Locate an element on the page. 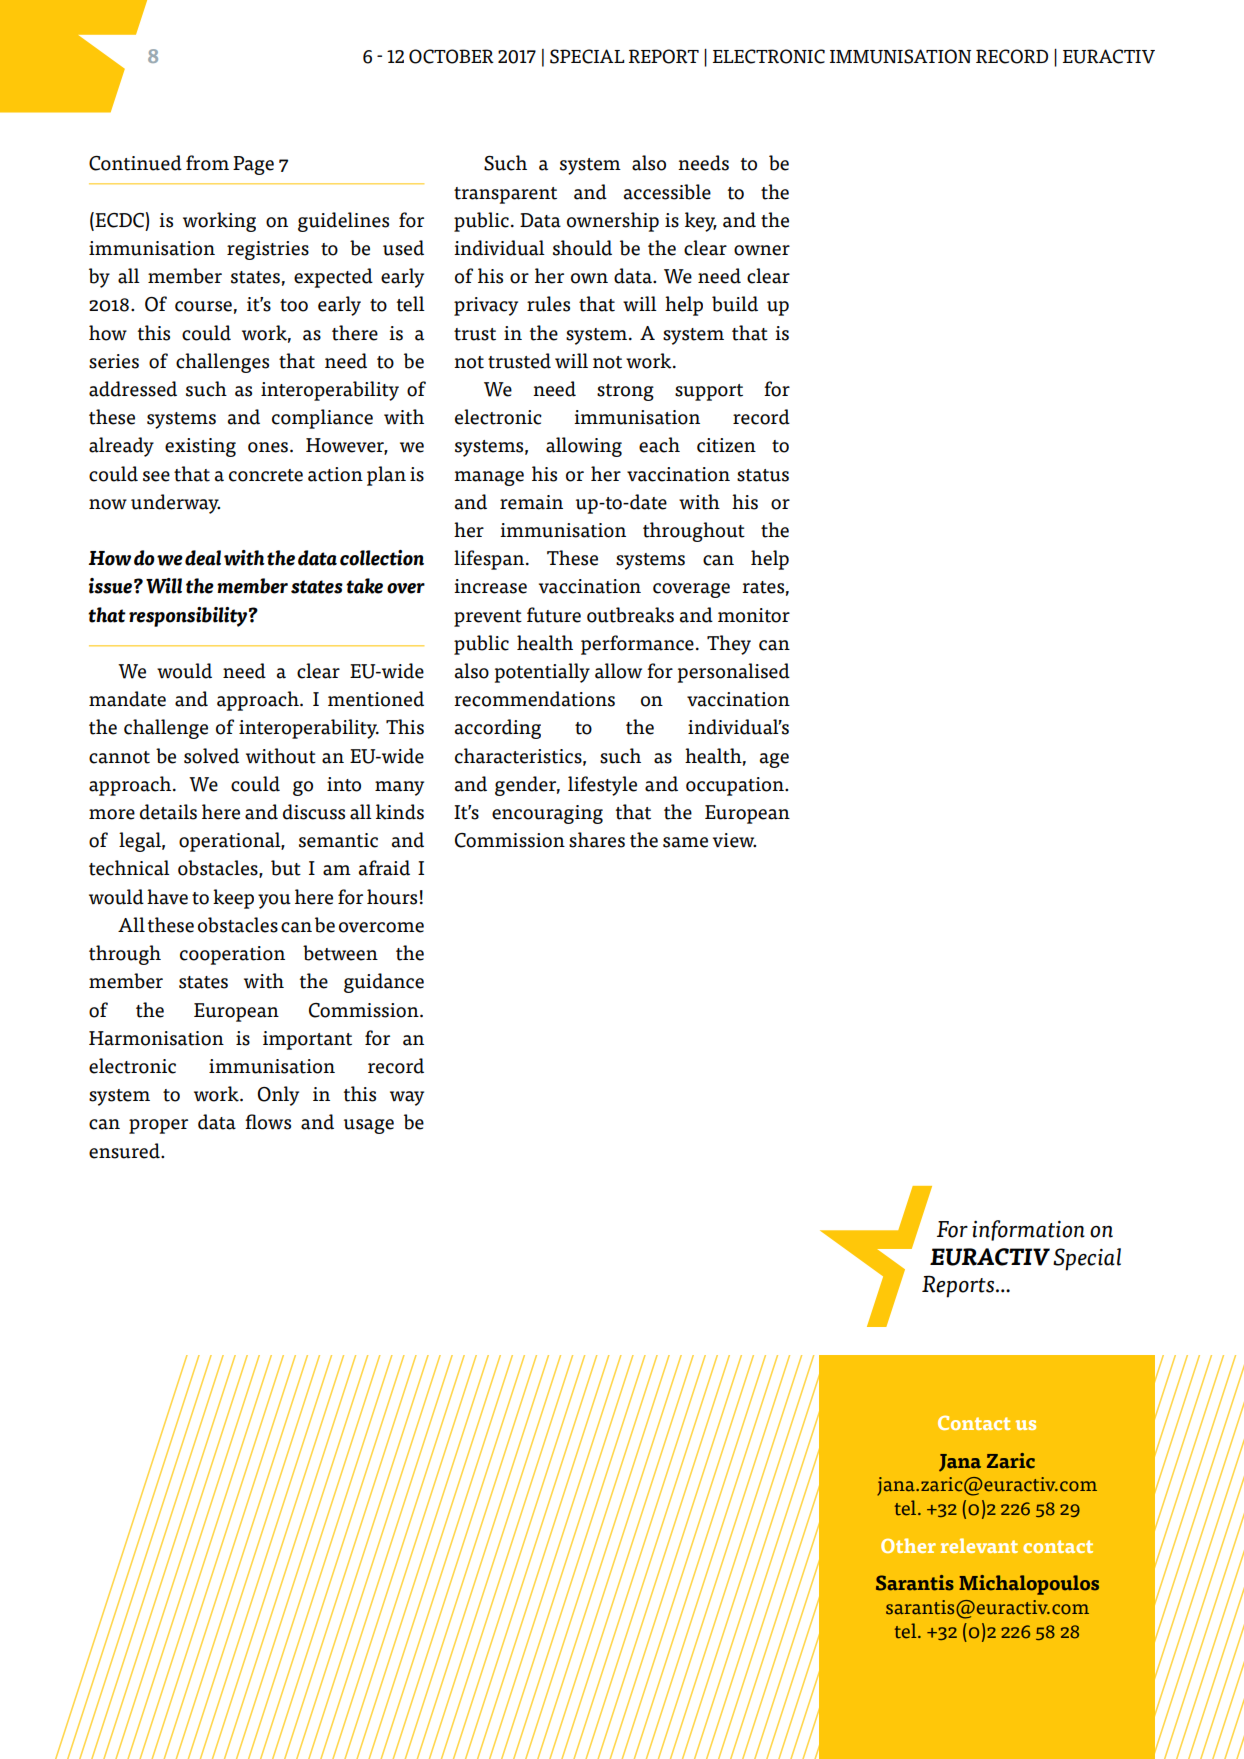  key is located at coordinates (701, 222).
